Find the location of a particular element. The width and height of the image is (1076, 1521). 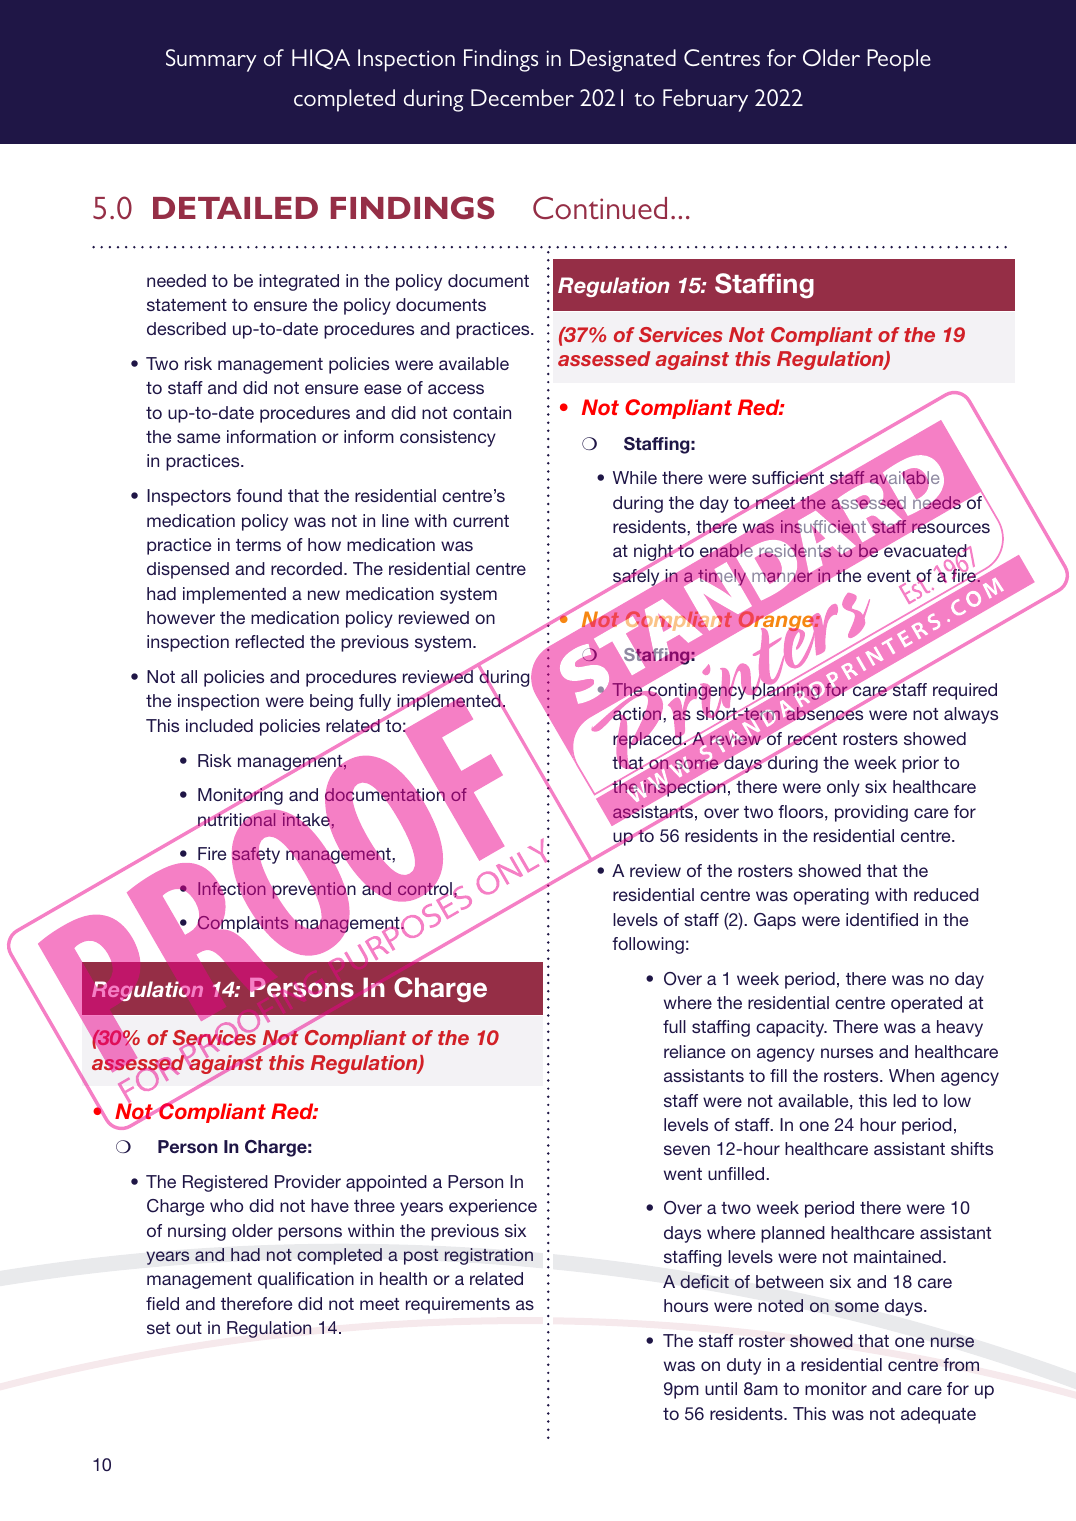

out is located at coordinates (189, 1328).
